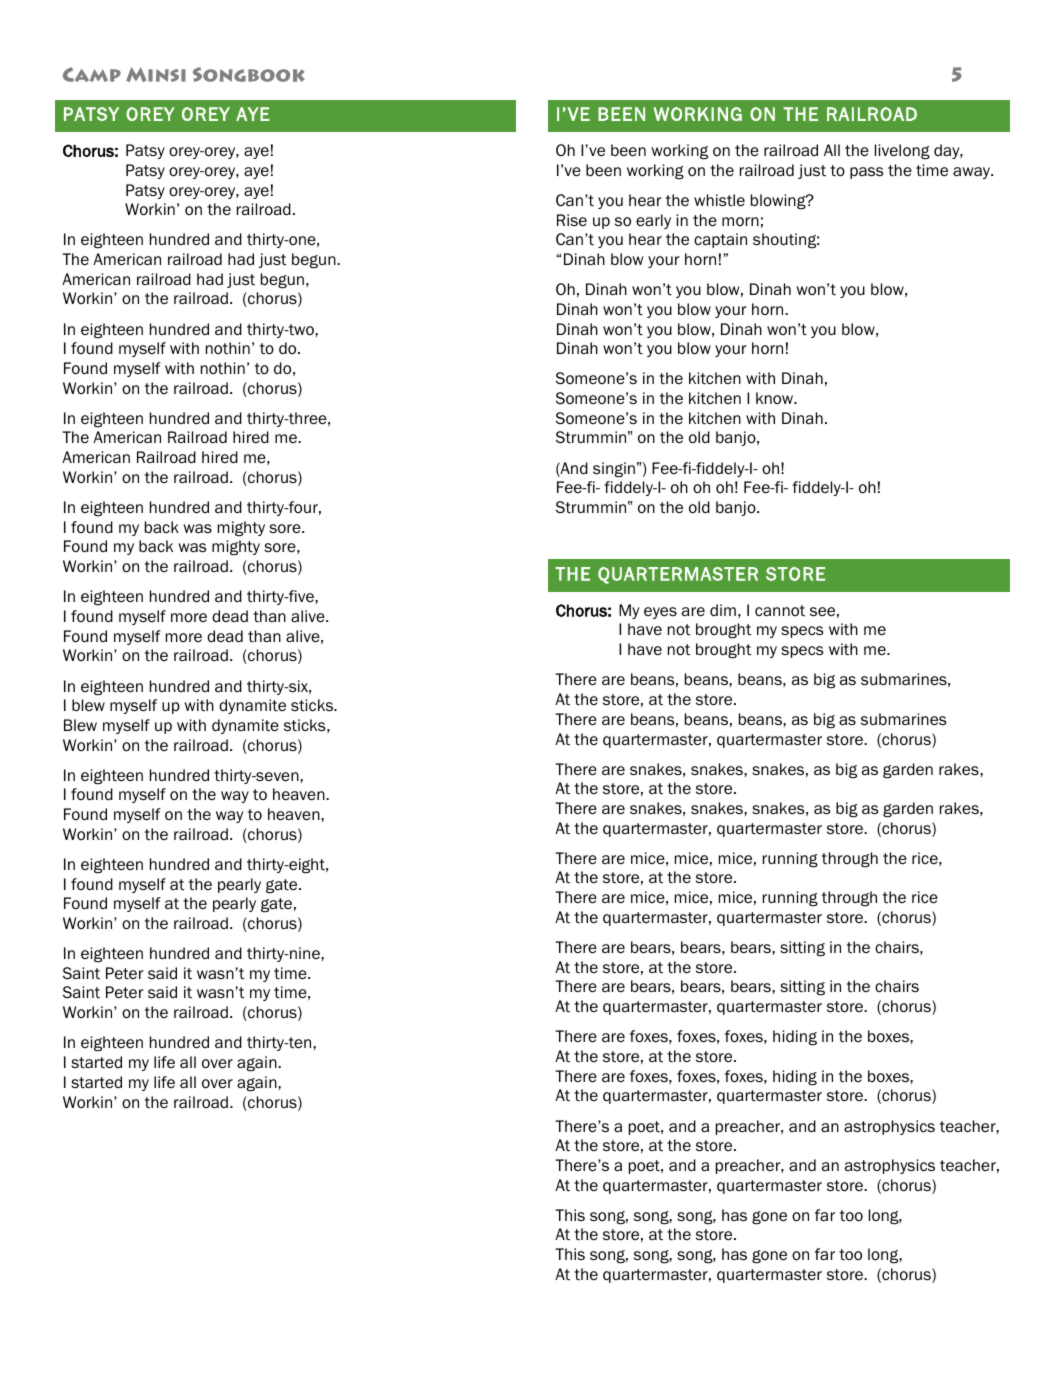 This page has height=1376, width=1064. Describe the element at coordinates (740, 221) in the page. I see `morn` at that location.
